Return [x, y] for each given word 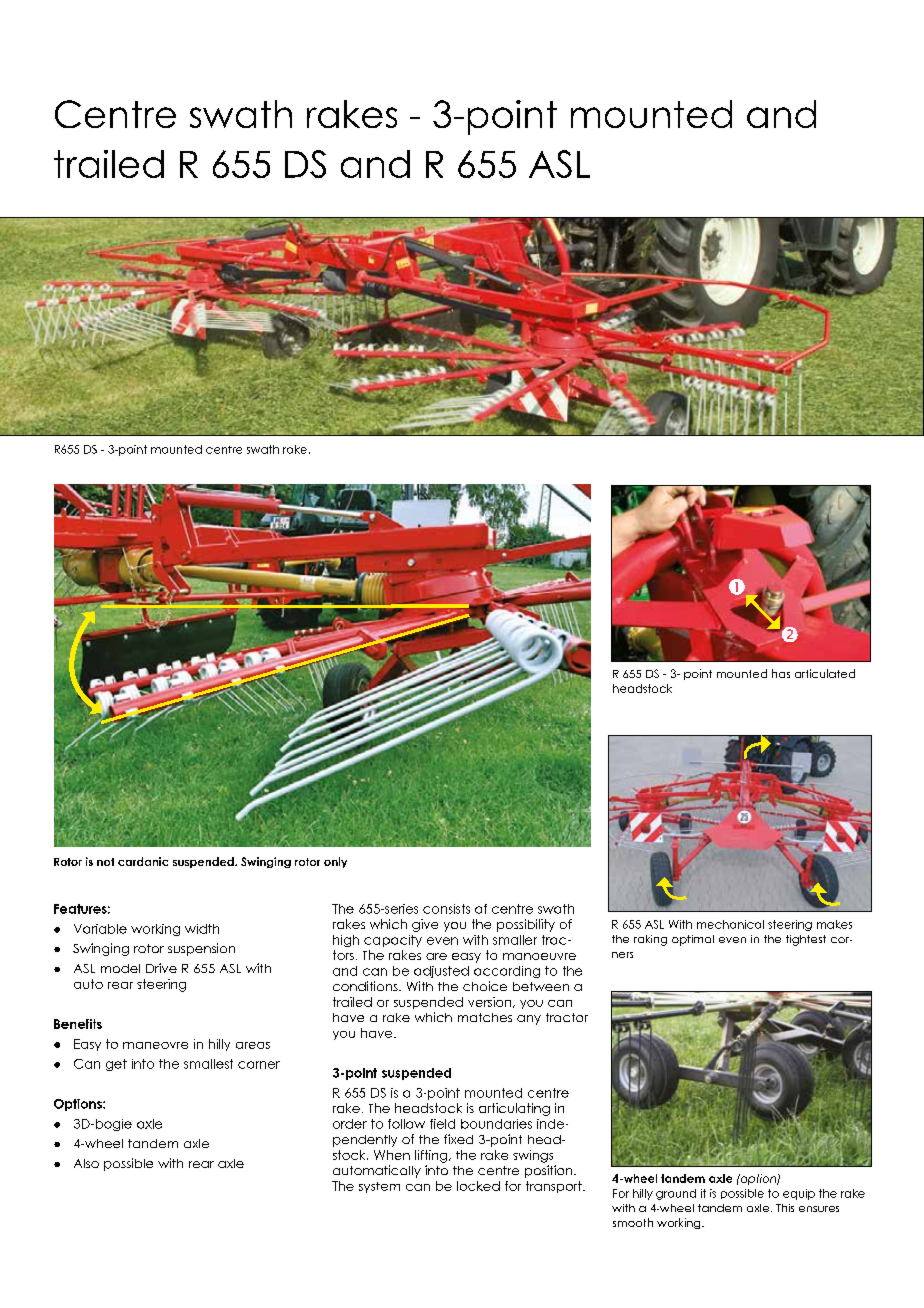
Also [86, 1163]
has [781, 673]
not [105, 862]
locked [478, 1186]
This [785, 1208]
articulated [825, 673]
